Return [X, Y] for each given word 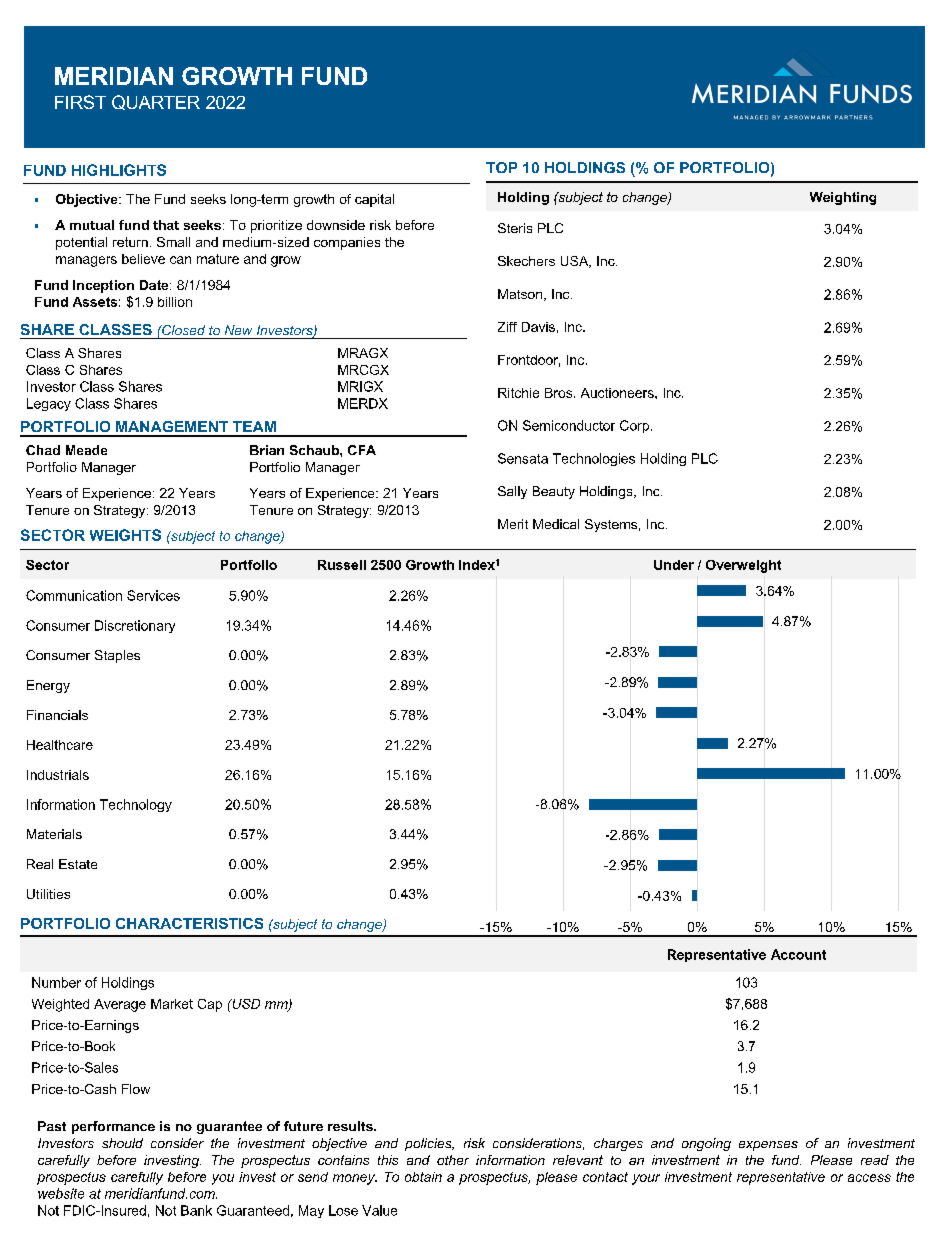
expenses [768, 1146]
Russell [342, 565]
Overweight [743, 566]
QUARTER [156, 102]
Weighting [843, 198]
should [122, 1143]
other [453, 1160]
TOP [501, 167]
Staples [117, 656]
